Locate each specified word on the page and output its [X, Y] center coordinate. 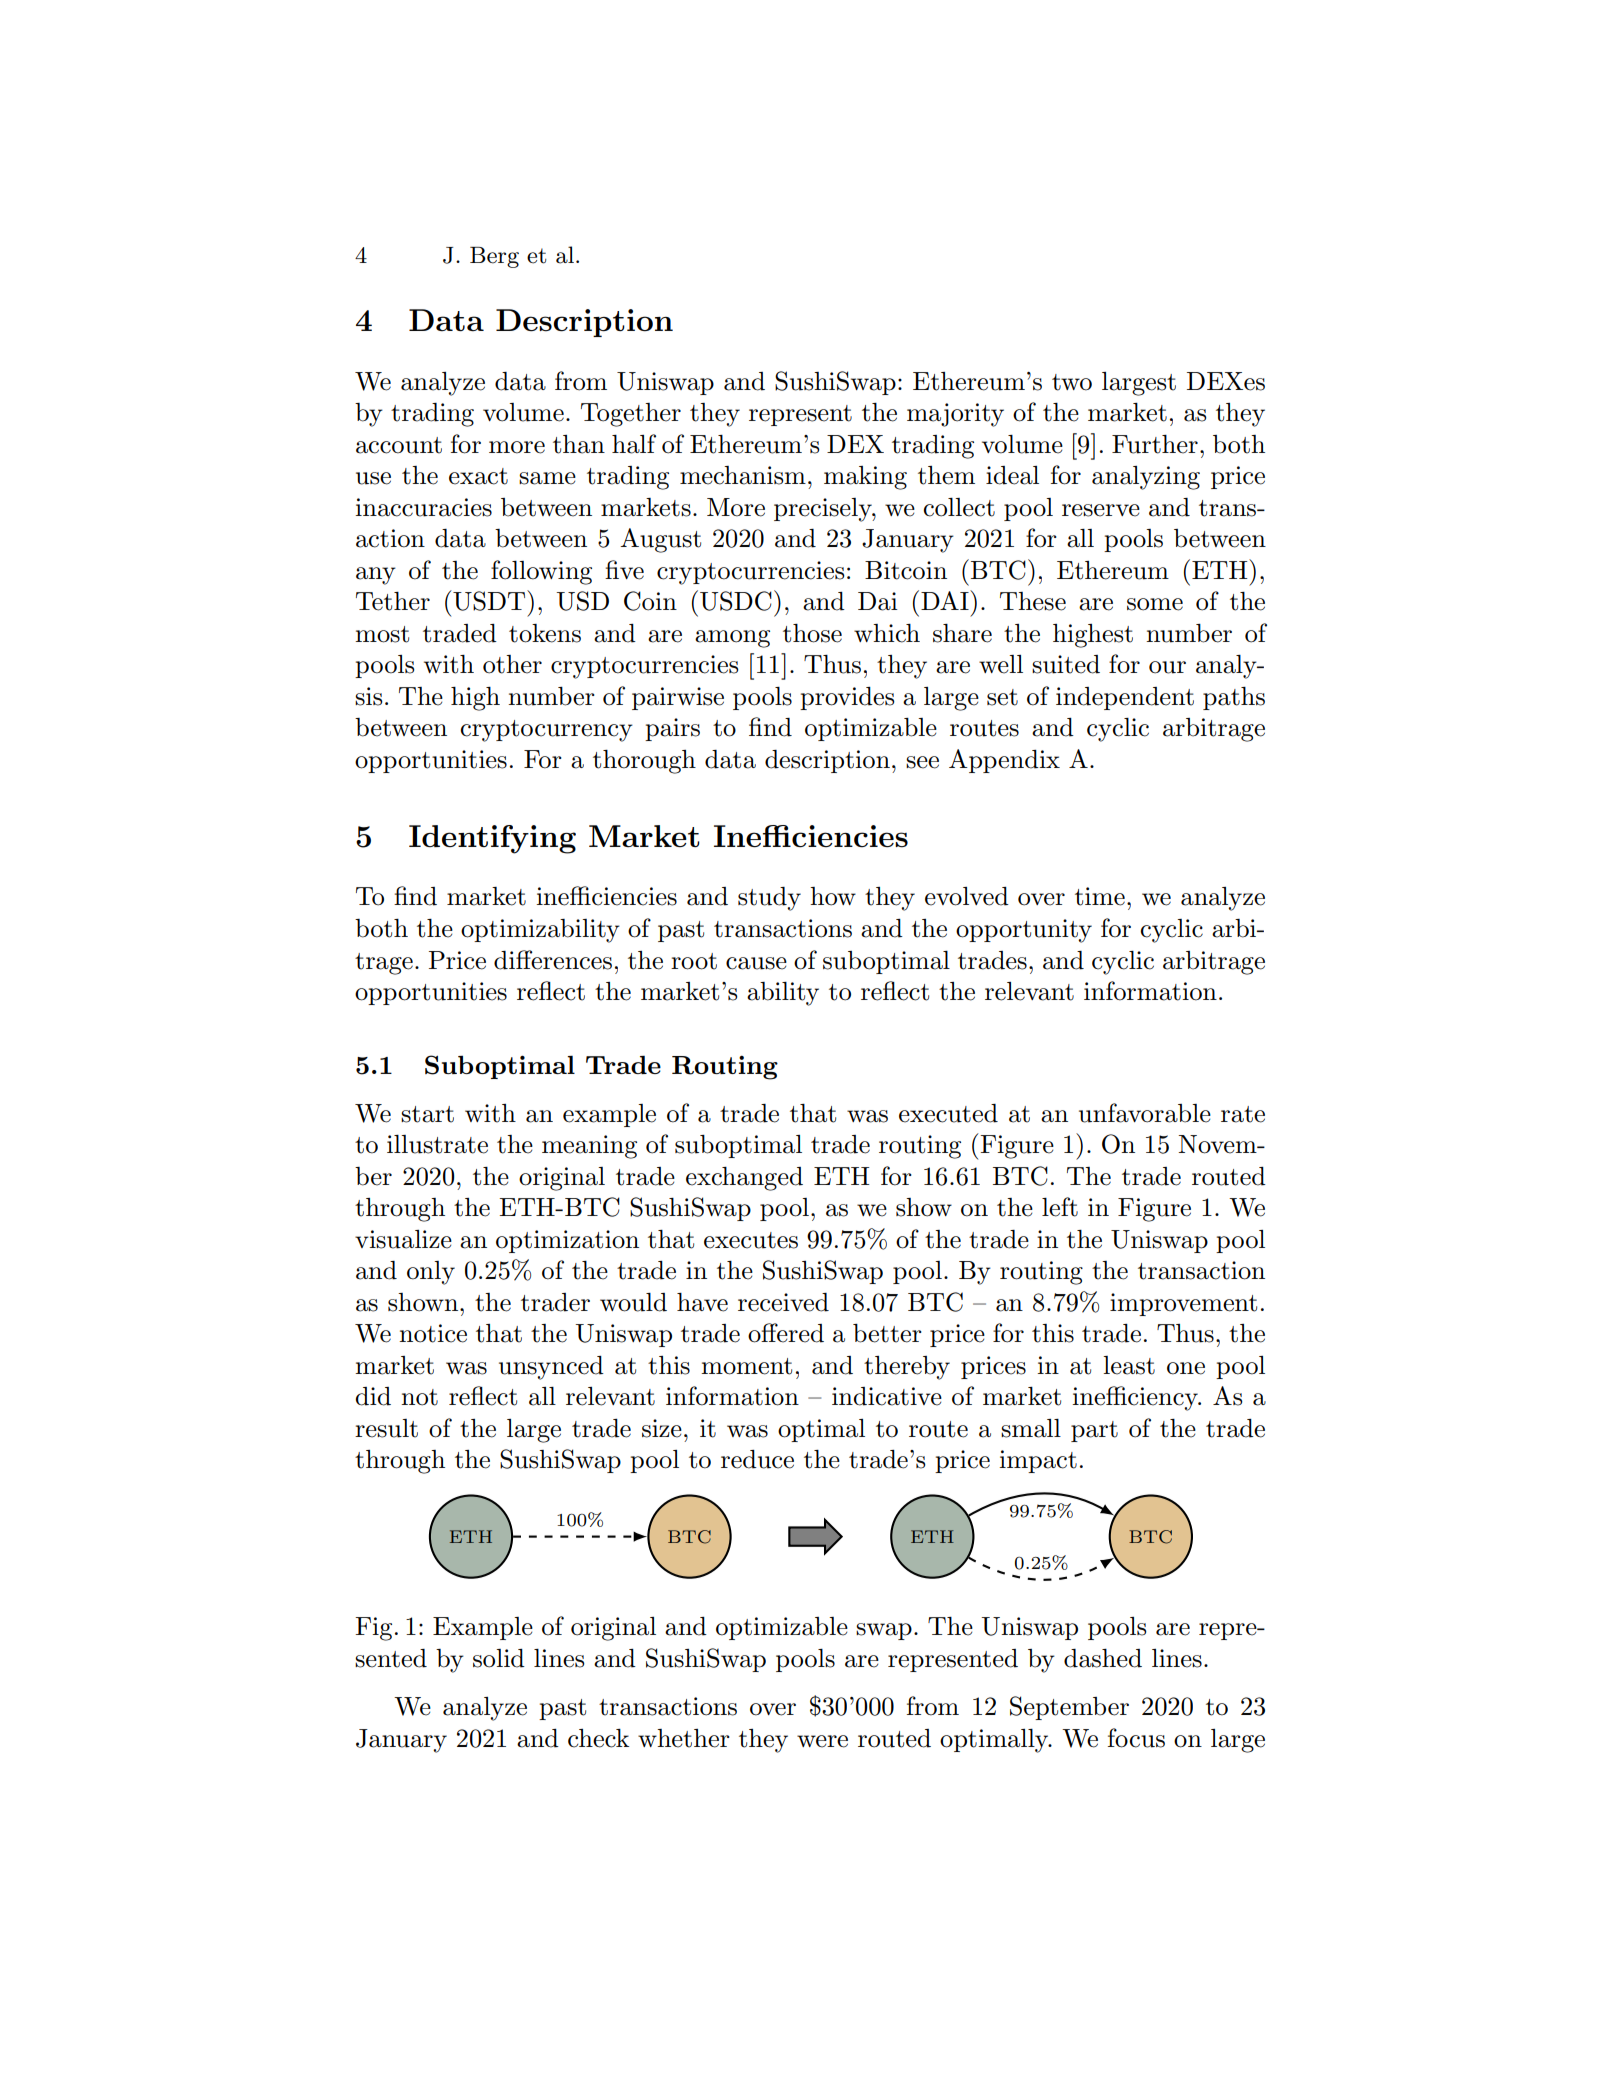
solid [499, 1658]
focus [1136, 1738]
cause [756, 963]
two [1072, 382]
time [1100, 896]
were [822, 1741]
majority [955, 415]
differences [553, 960]
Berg [494, 257]
